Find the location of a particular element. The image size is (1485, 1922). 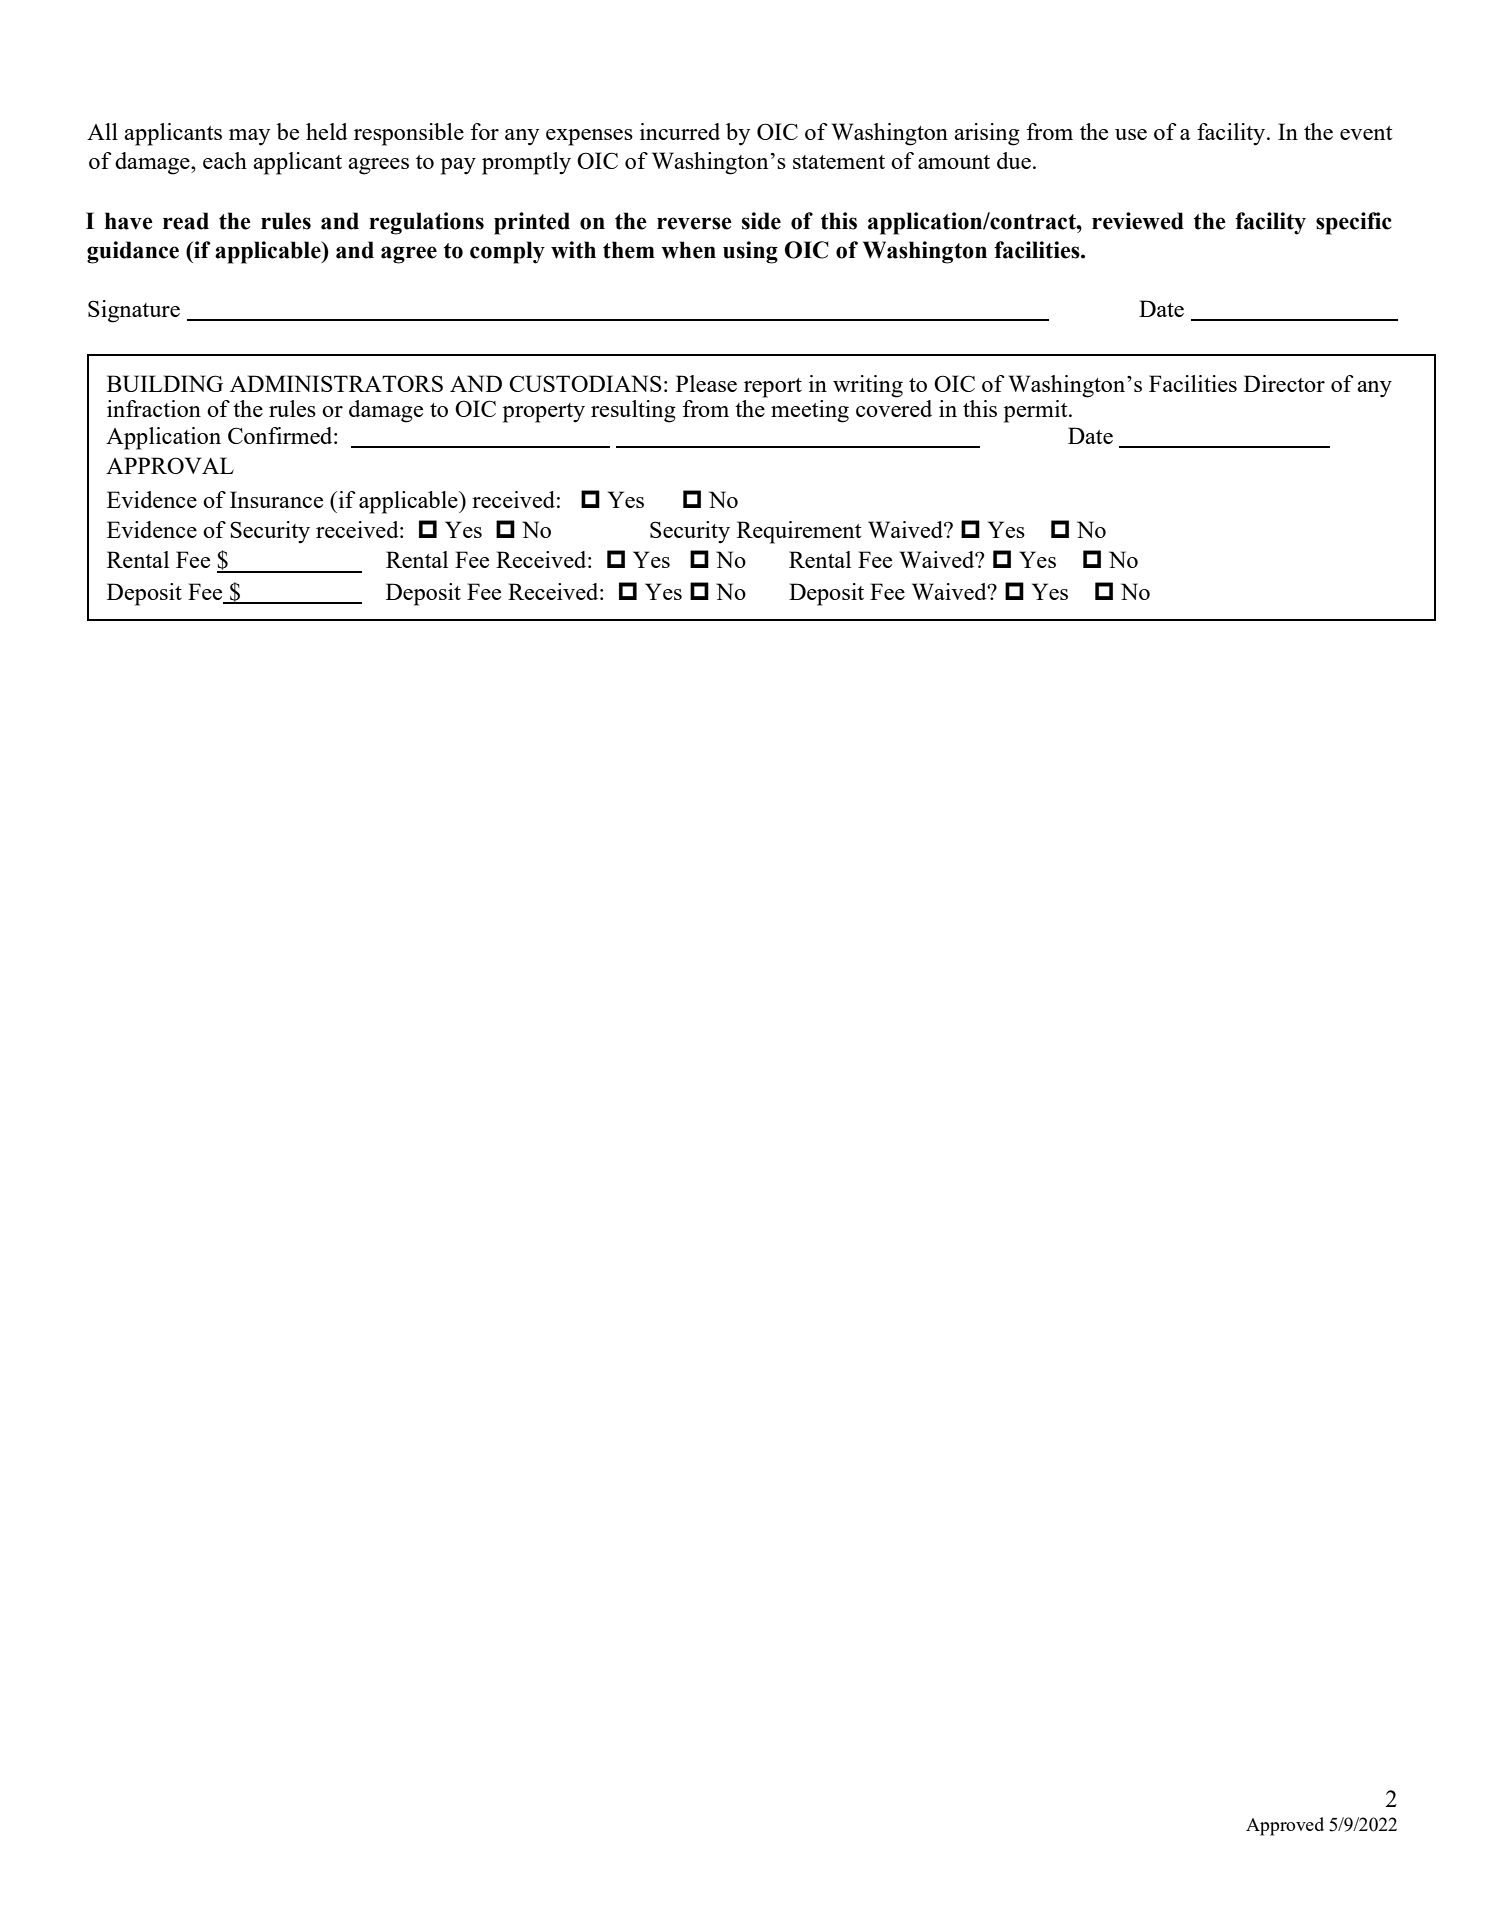

APPROVAL is located at coordinates (170, 465).
